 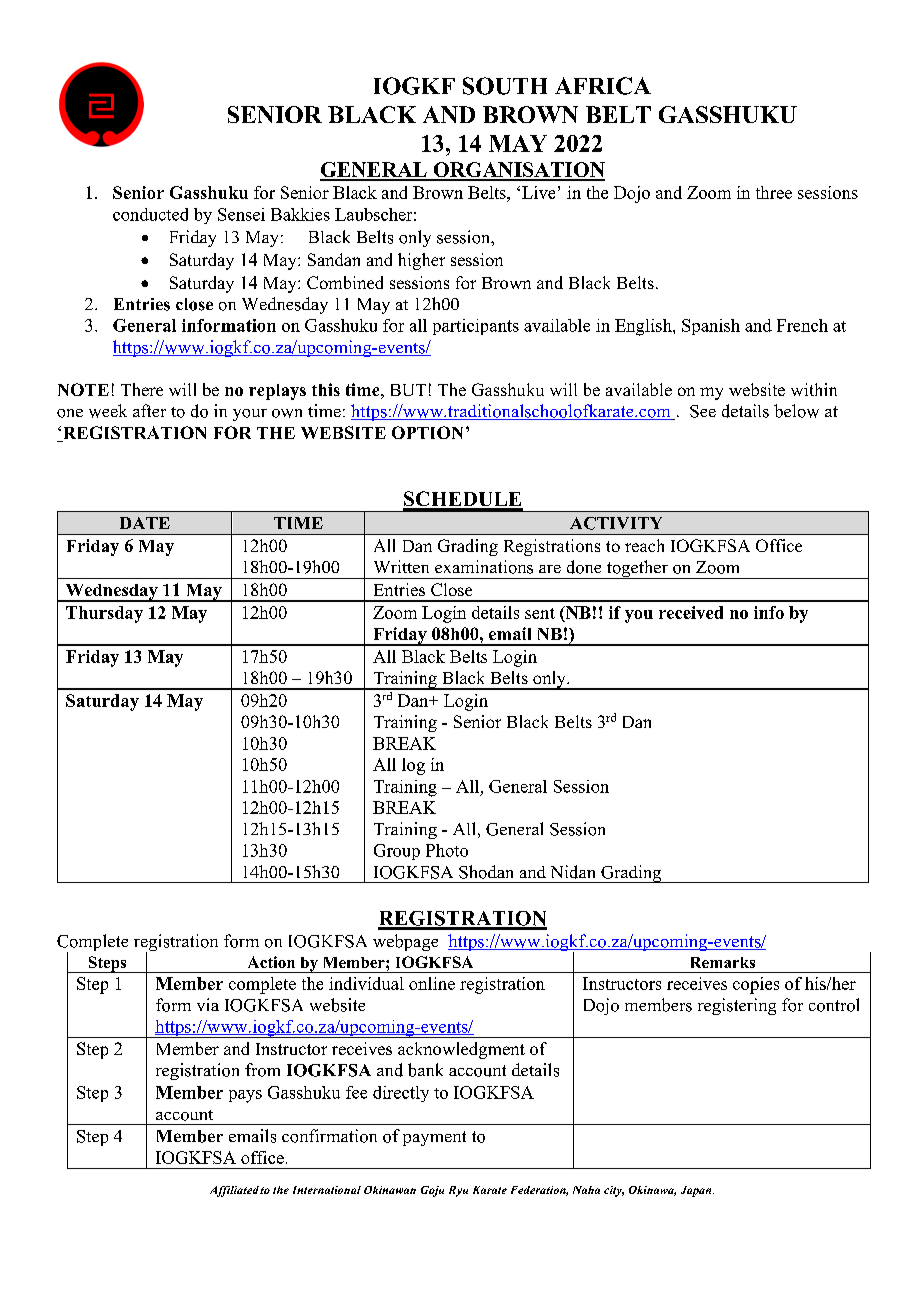 What do you see at coordinates (703, 411) in the document?
I see `See` at bounding box center [703, 411].
